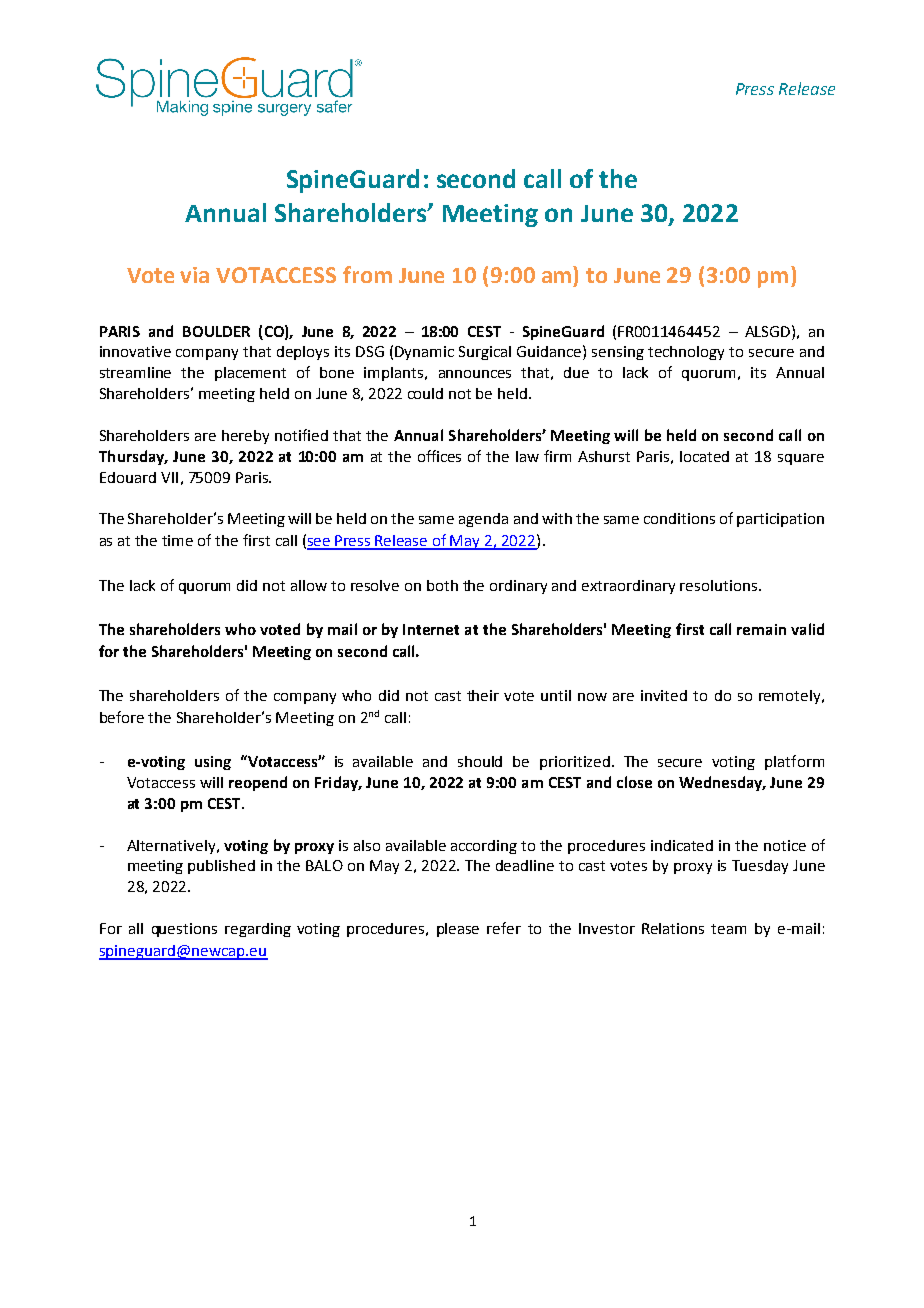 The height and width of the image is (1308, 924). Describe the element at coordinates (458, 930) in the image. I see `please` at that location.
